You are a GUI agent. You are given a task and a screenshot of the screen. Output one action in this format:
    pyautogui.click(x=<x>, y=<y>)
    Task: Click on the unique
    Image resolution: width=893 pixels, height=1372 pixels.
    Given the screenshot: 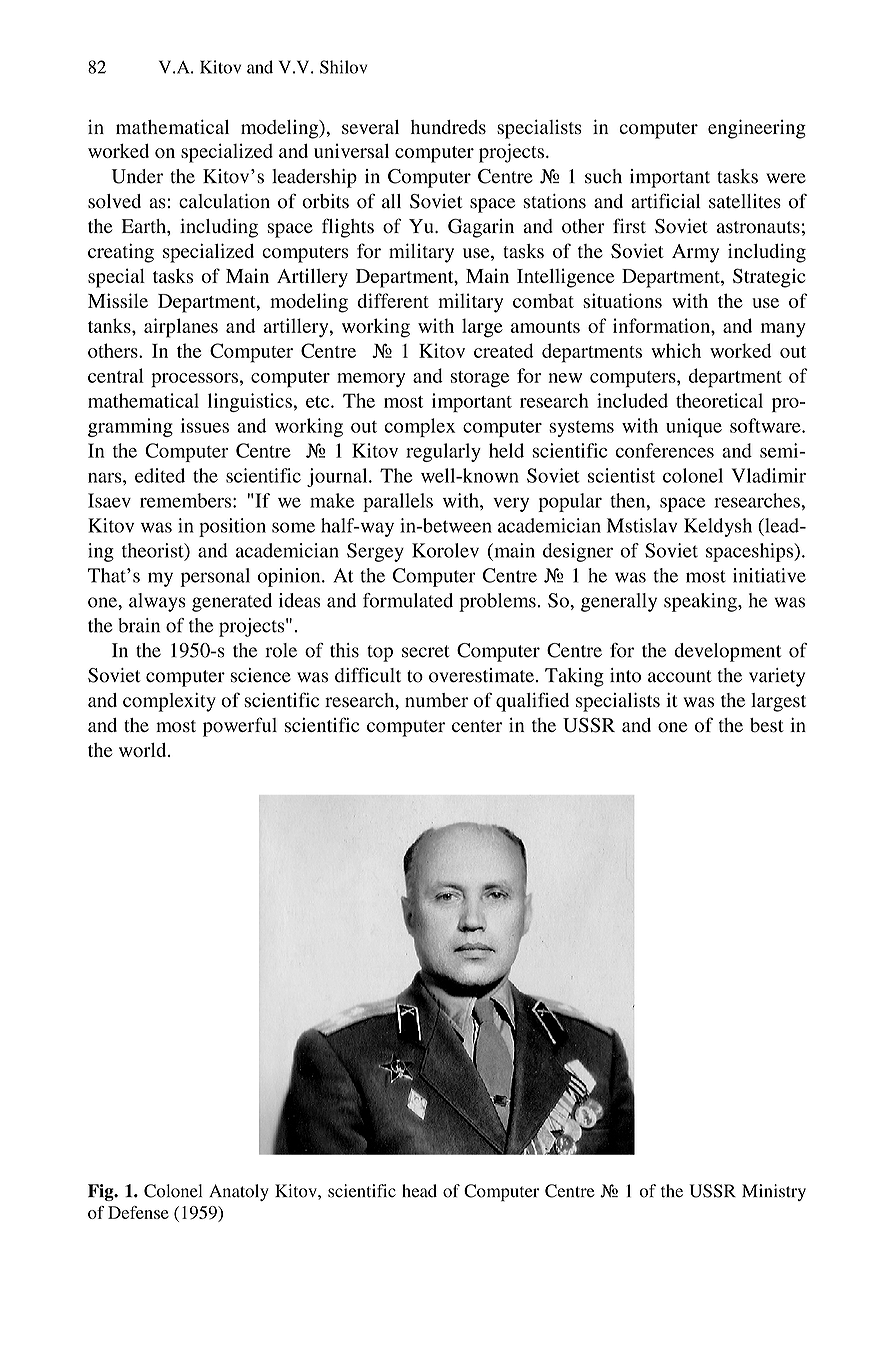 What is the action you would take?
    pyautogui.click(x=694, y=427)
